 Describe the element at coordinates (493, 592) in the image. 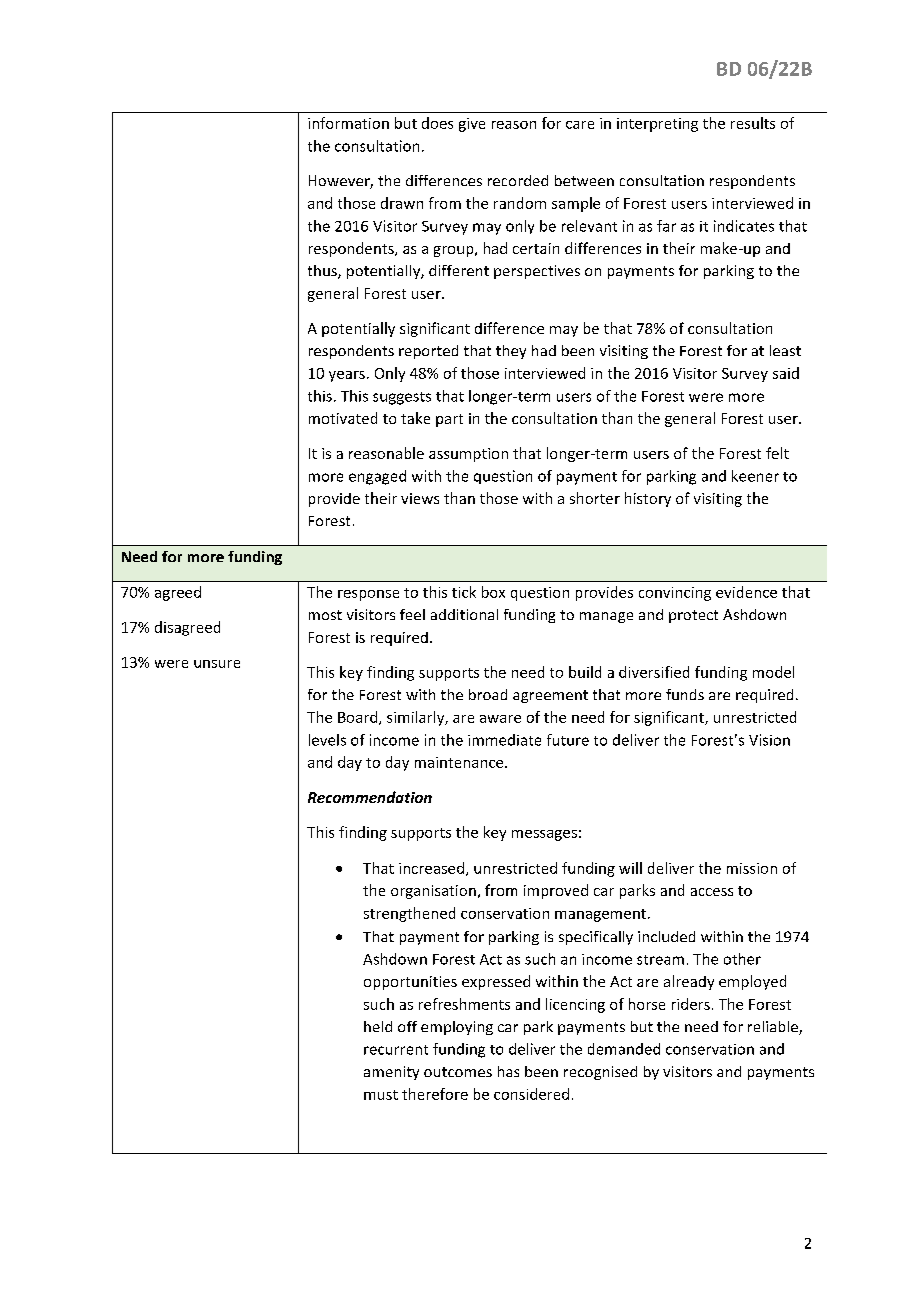

I see `box` at that location.
